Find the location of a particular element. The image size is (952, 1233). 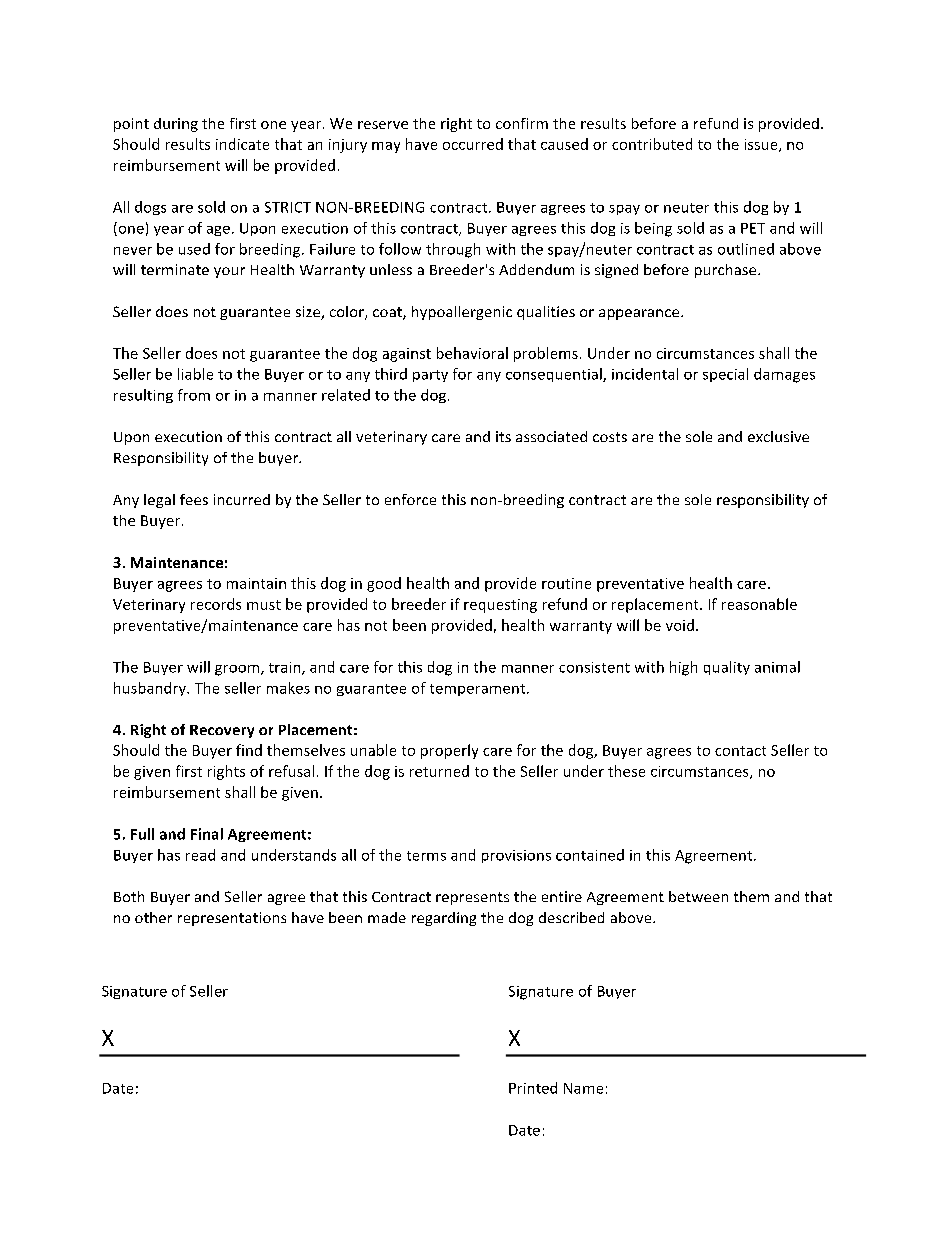

void is located at coordinates (680, 625).
